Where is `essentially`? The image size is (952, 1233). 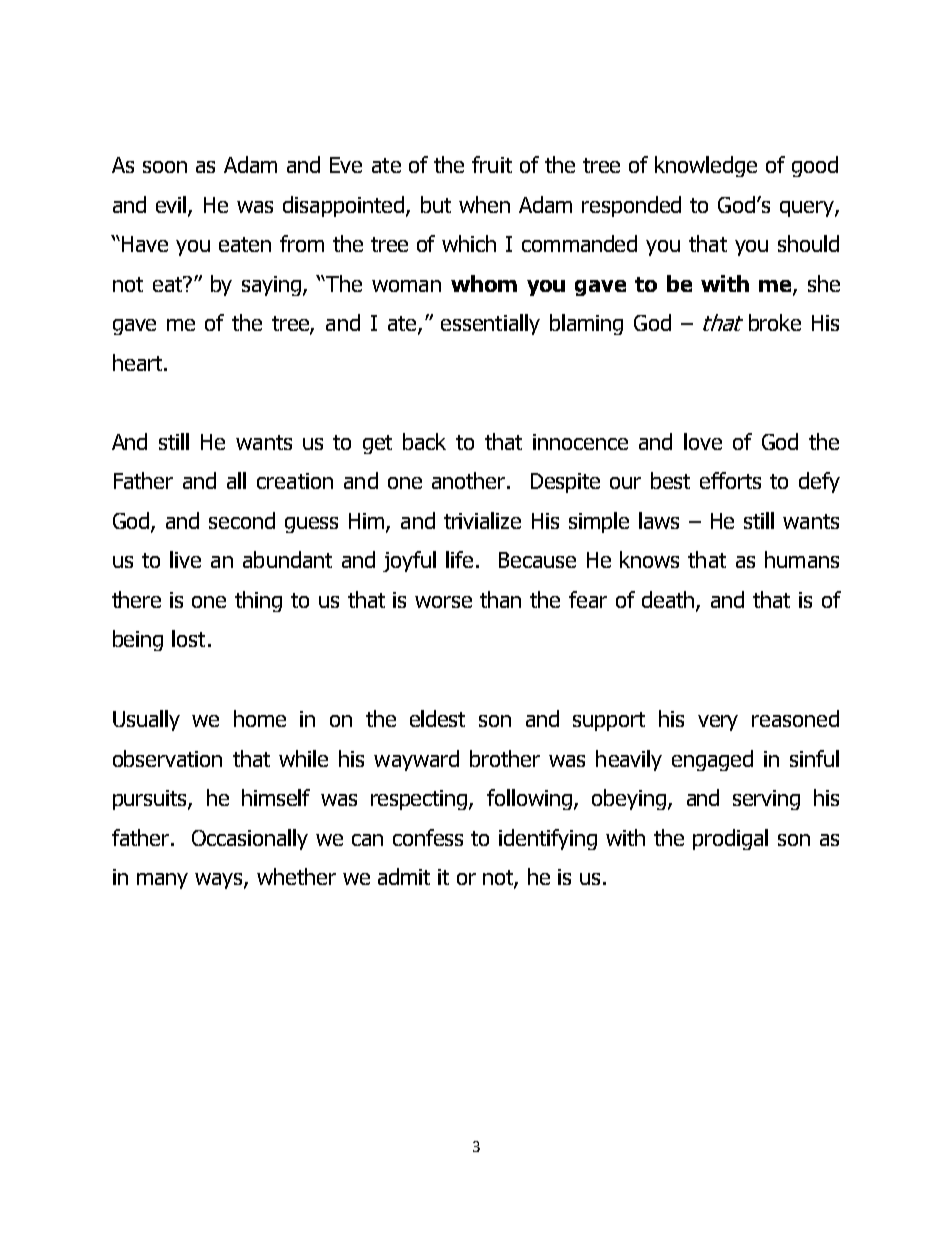 essentially is located at coordinates (490, 324).
